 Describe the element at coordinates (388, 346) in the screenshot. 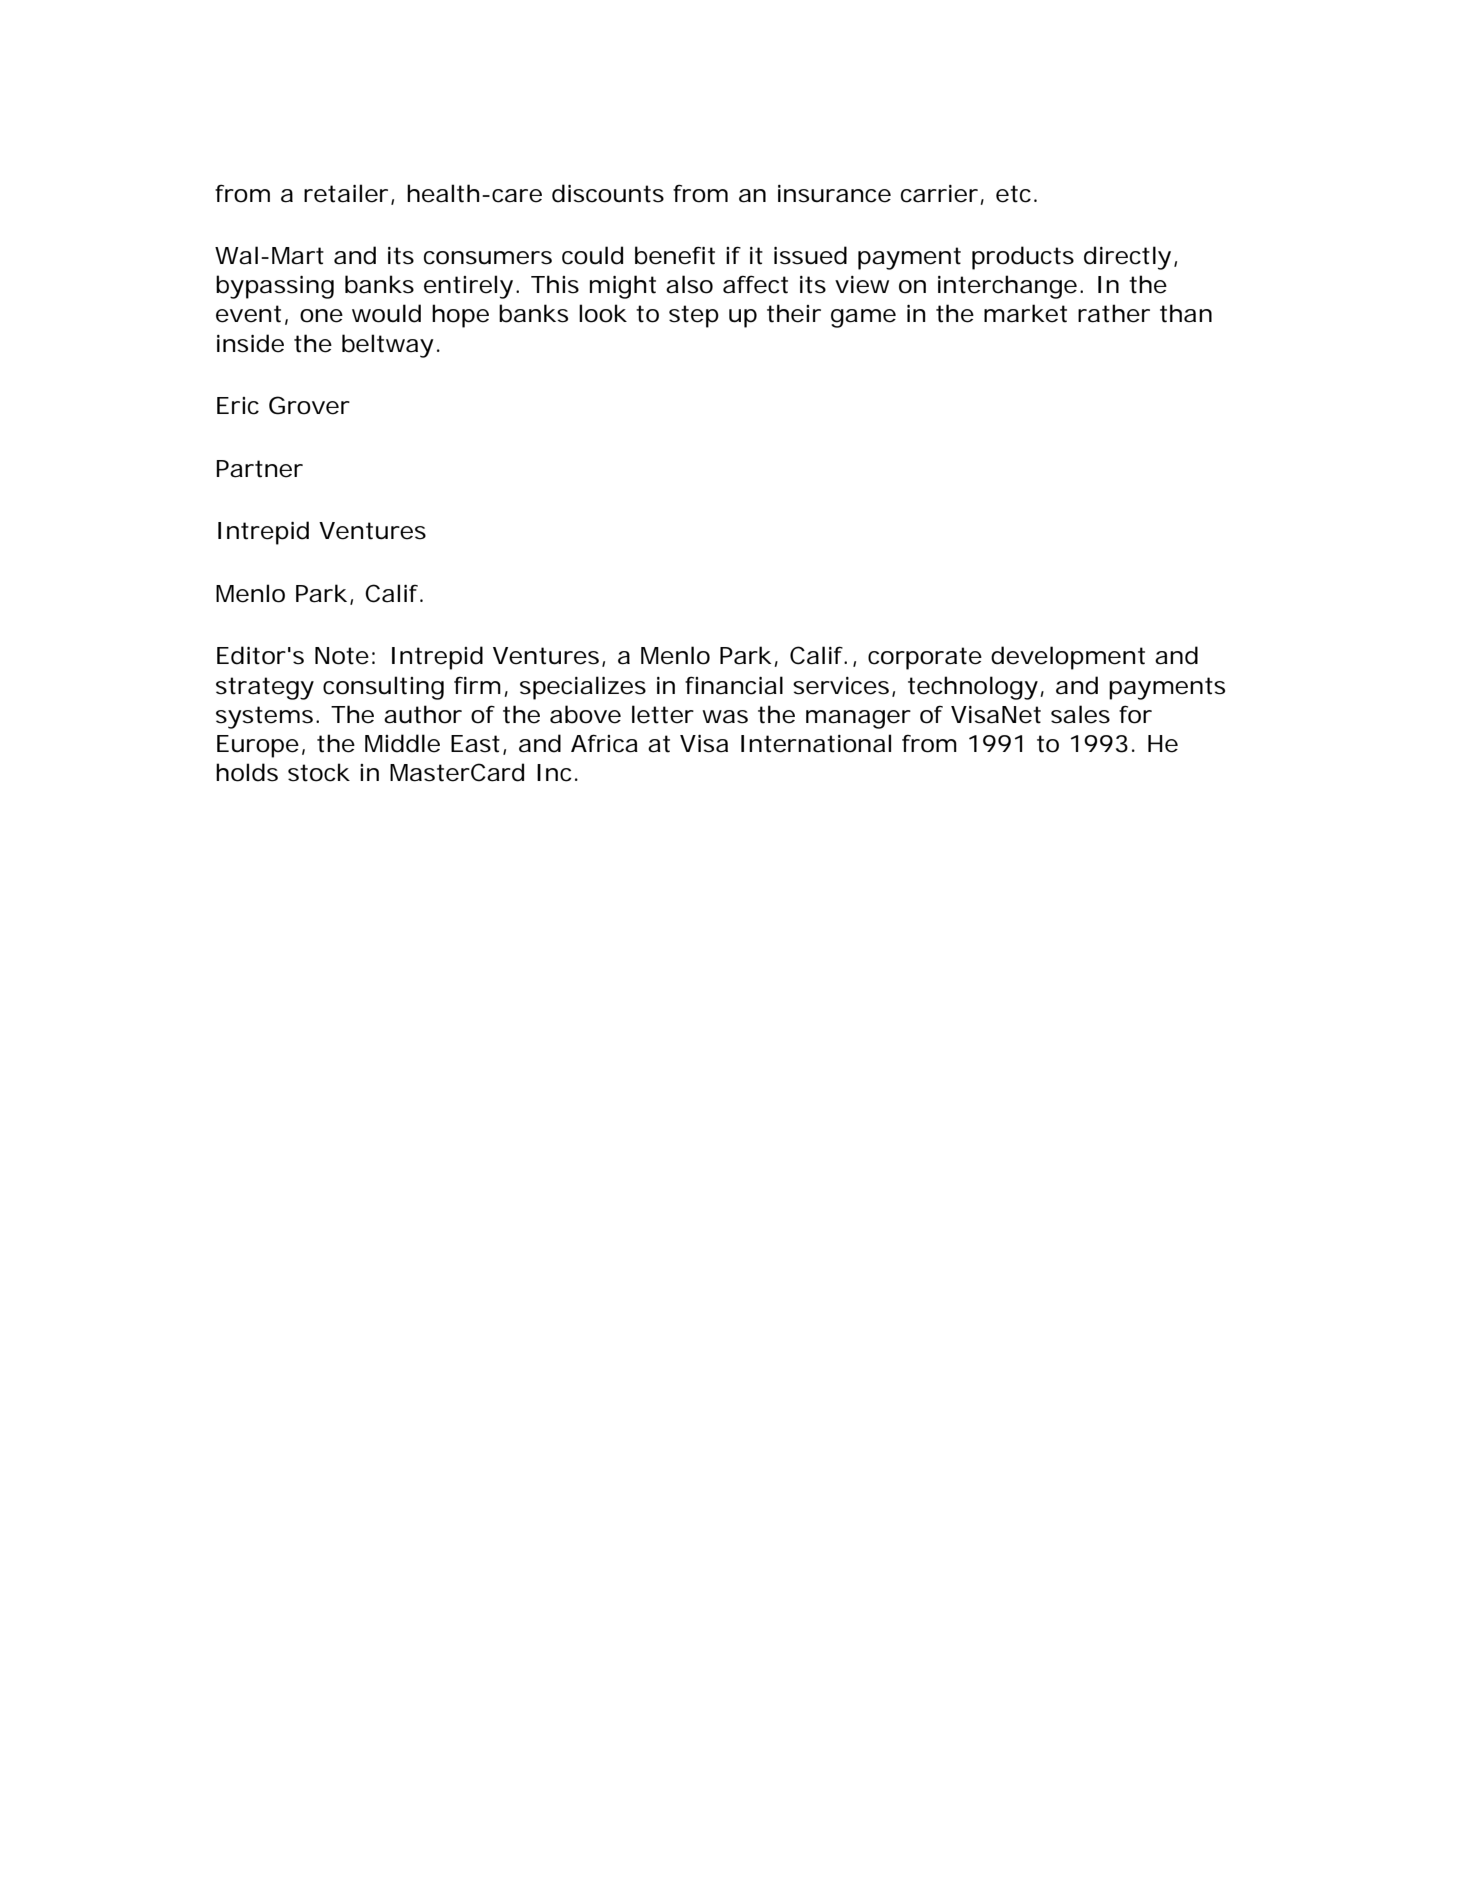

I see `beltway` at that location.
